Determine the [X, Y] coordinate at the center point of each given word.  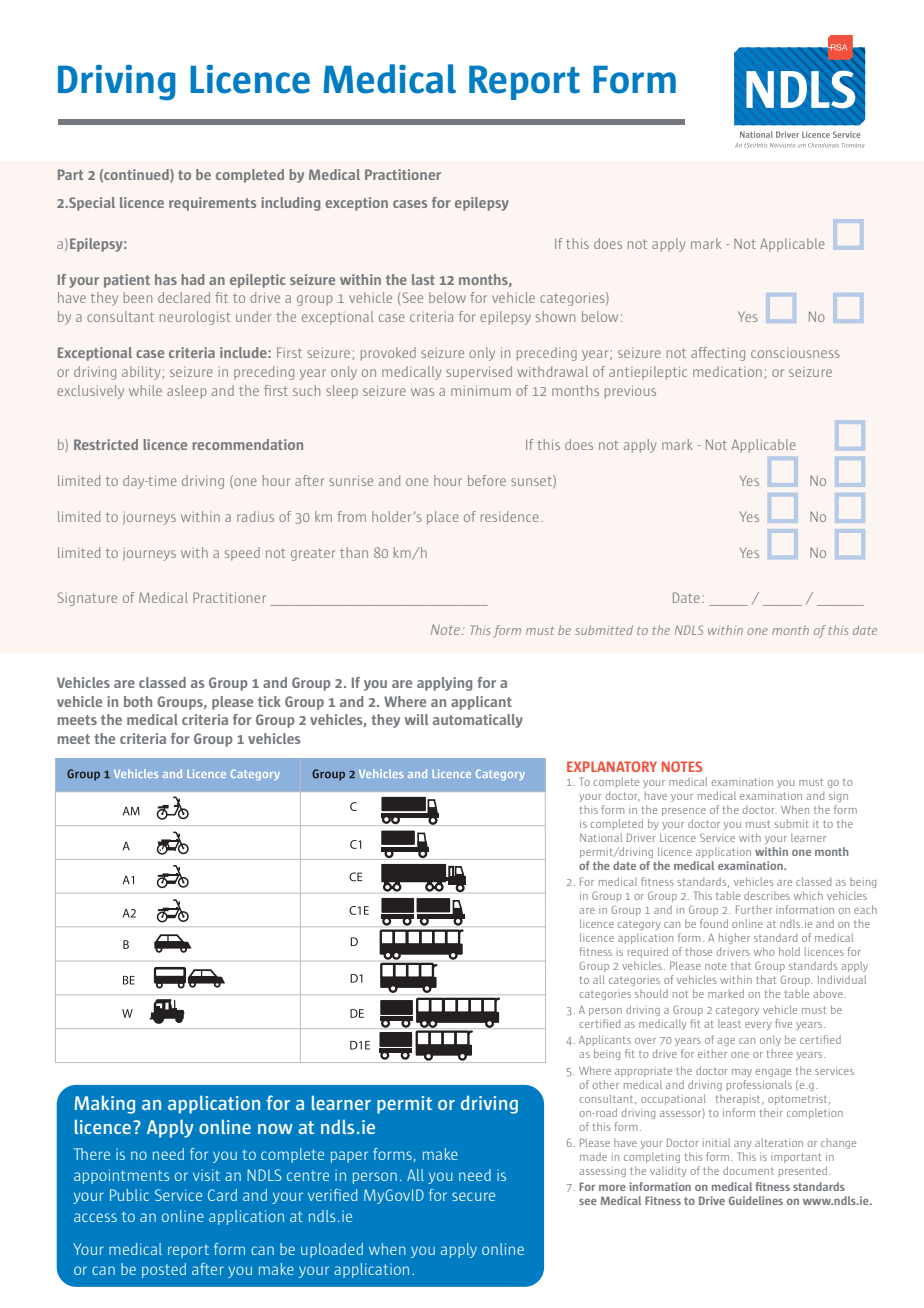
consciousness [795, 353]
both [138, 701]
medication [727, 371]
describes [767, 895]
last [423, 279]
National [601, 837]
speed [242, 554]
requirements [212, 204]
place [443, 518]
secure [473, 1196]
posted [164, 1270]
